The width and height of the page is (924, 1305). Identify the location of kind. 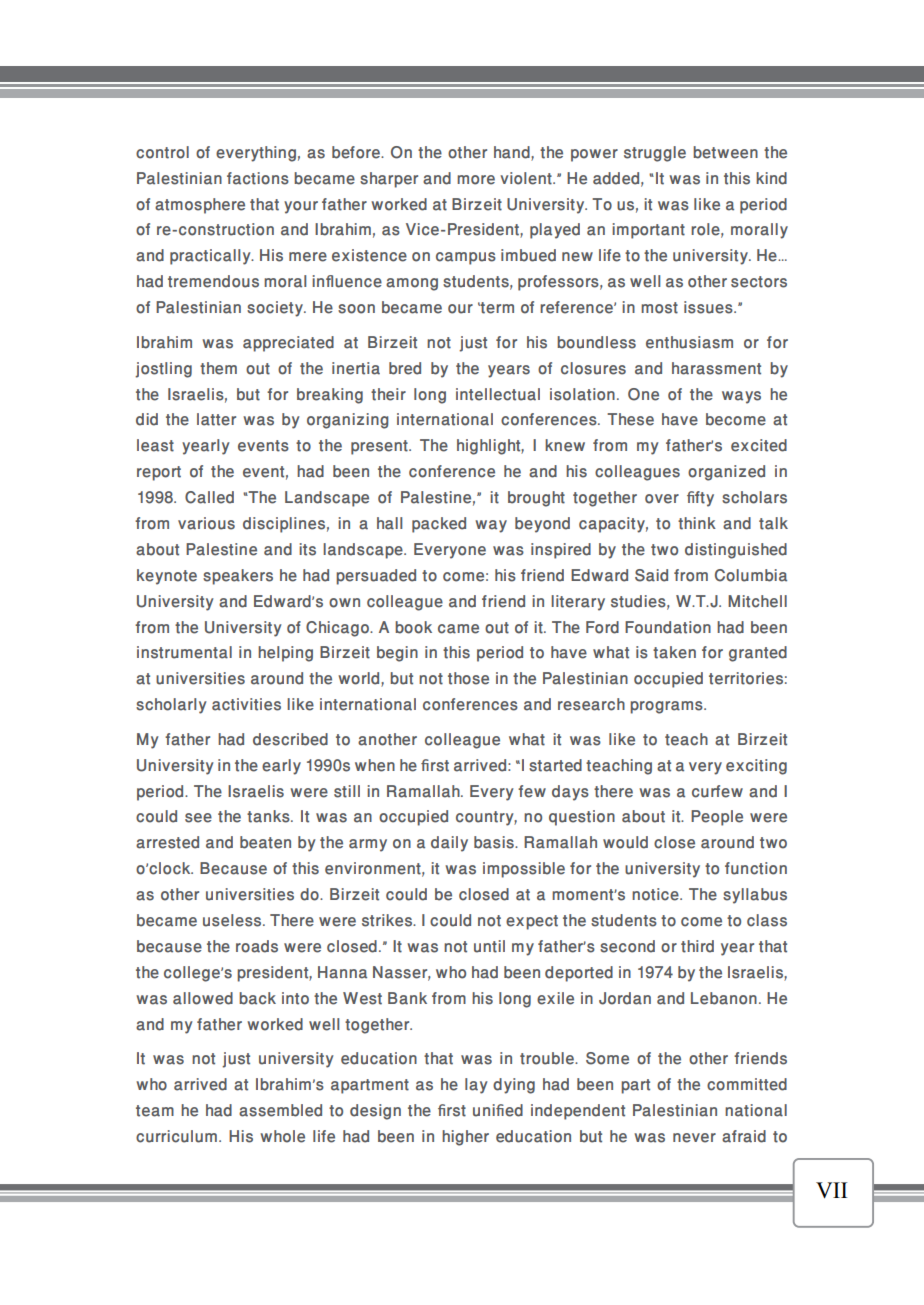
(771, 178).
